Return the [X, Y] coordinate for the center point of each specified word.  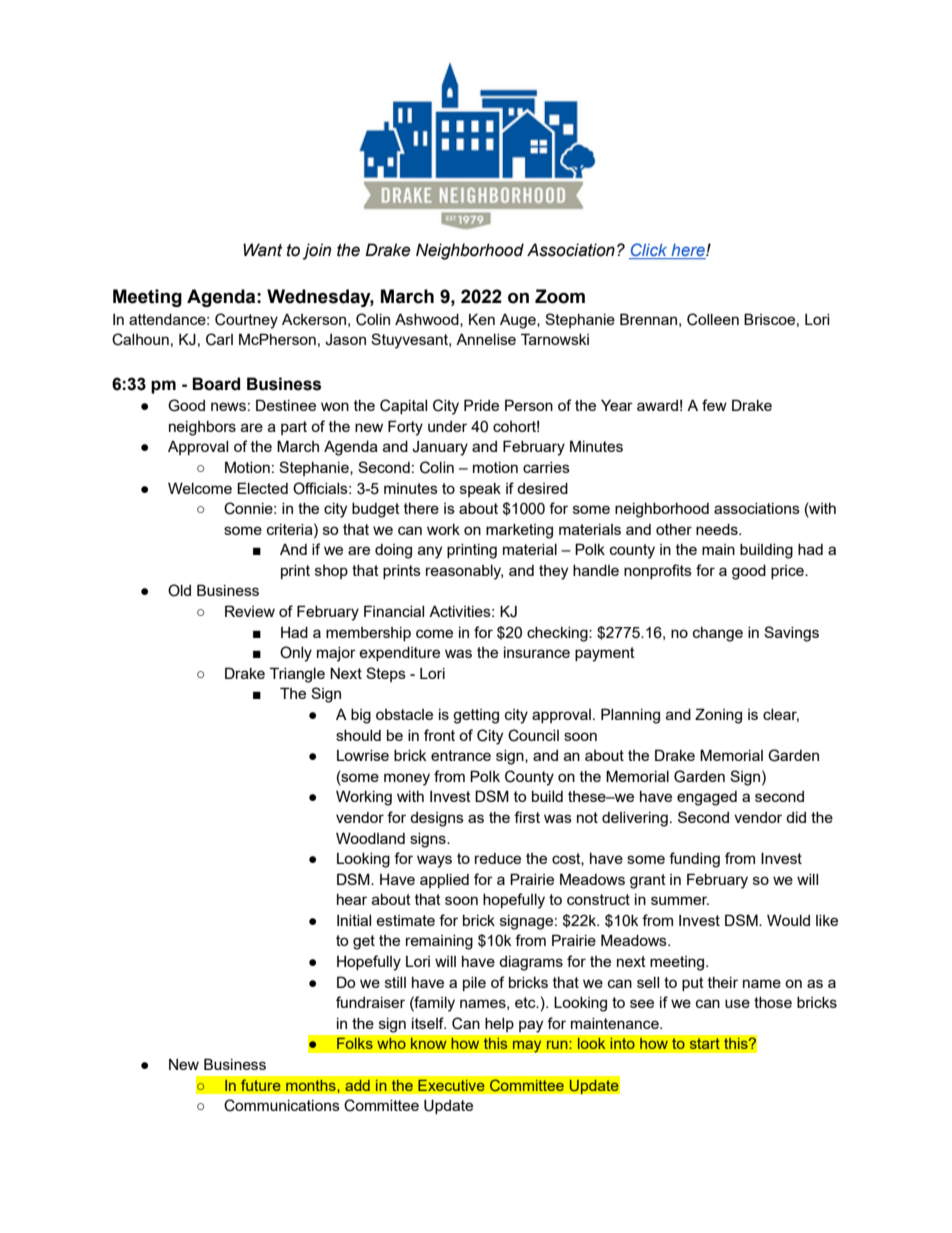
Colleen [713, 319]
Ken [482, 319]
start [704, 1043]
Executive [451, 1085]
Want [263, 250]
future [260, 1085]
